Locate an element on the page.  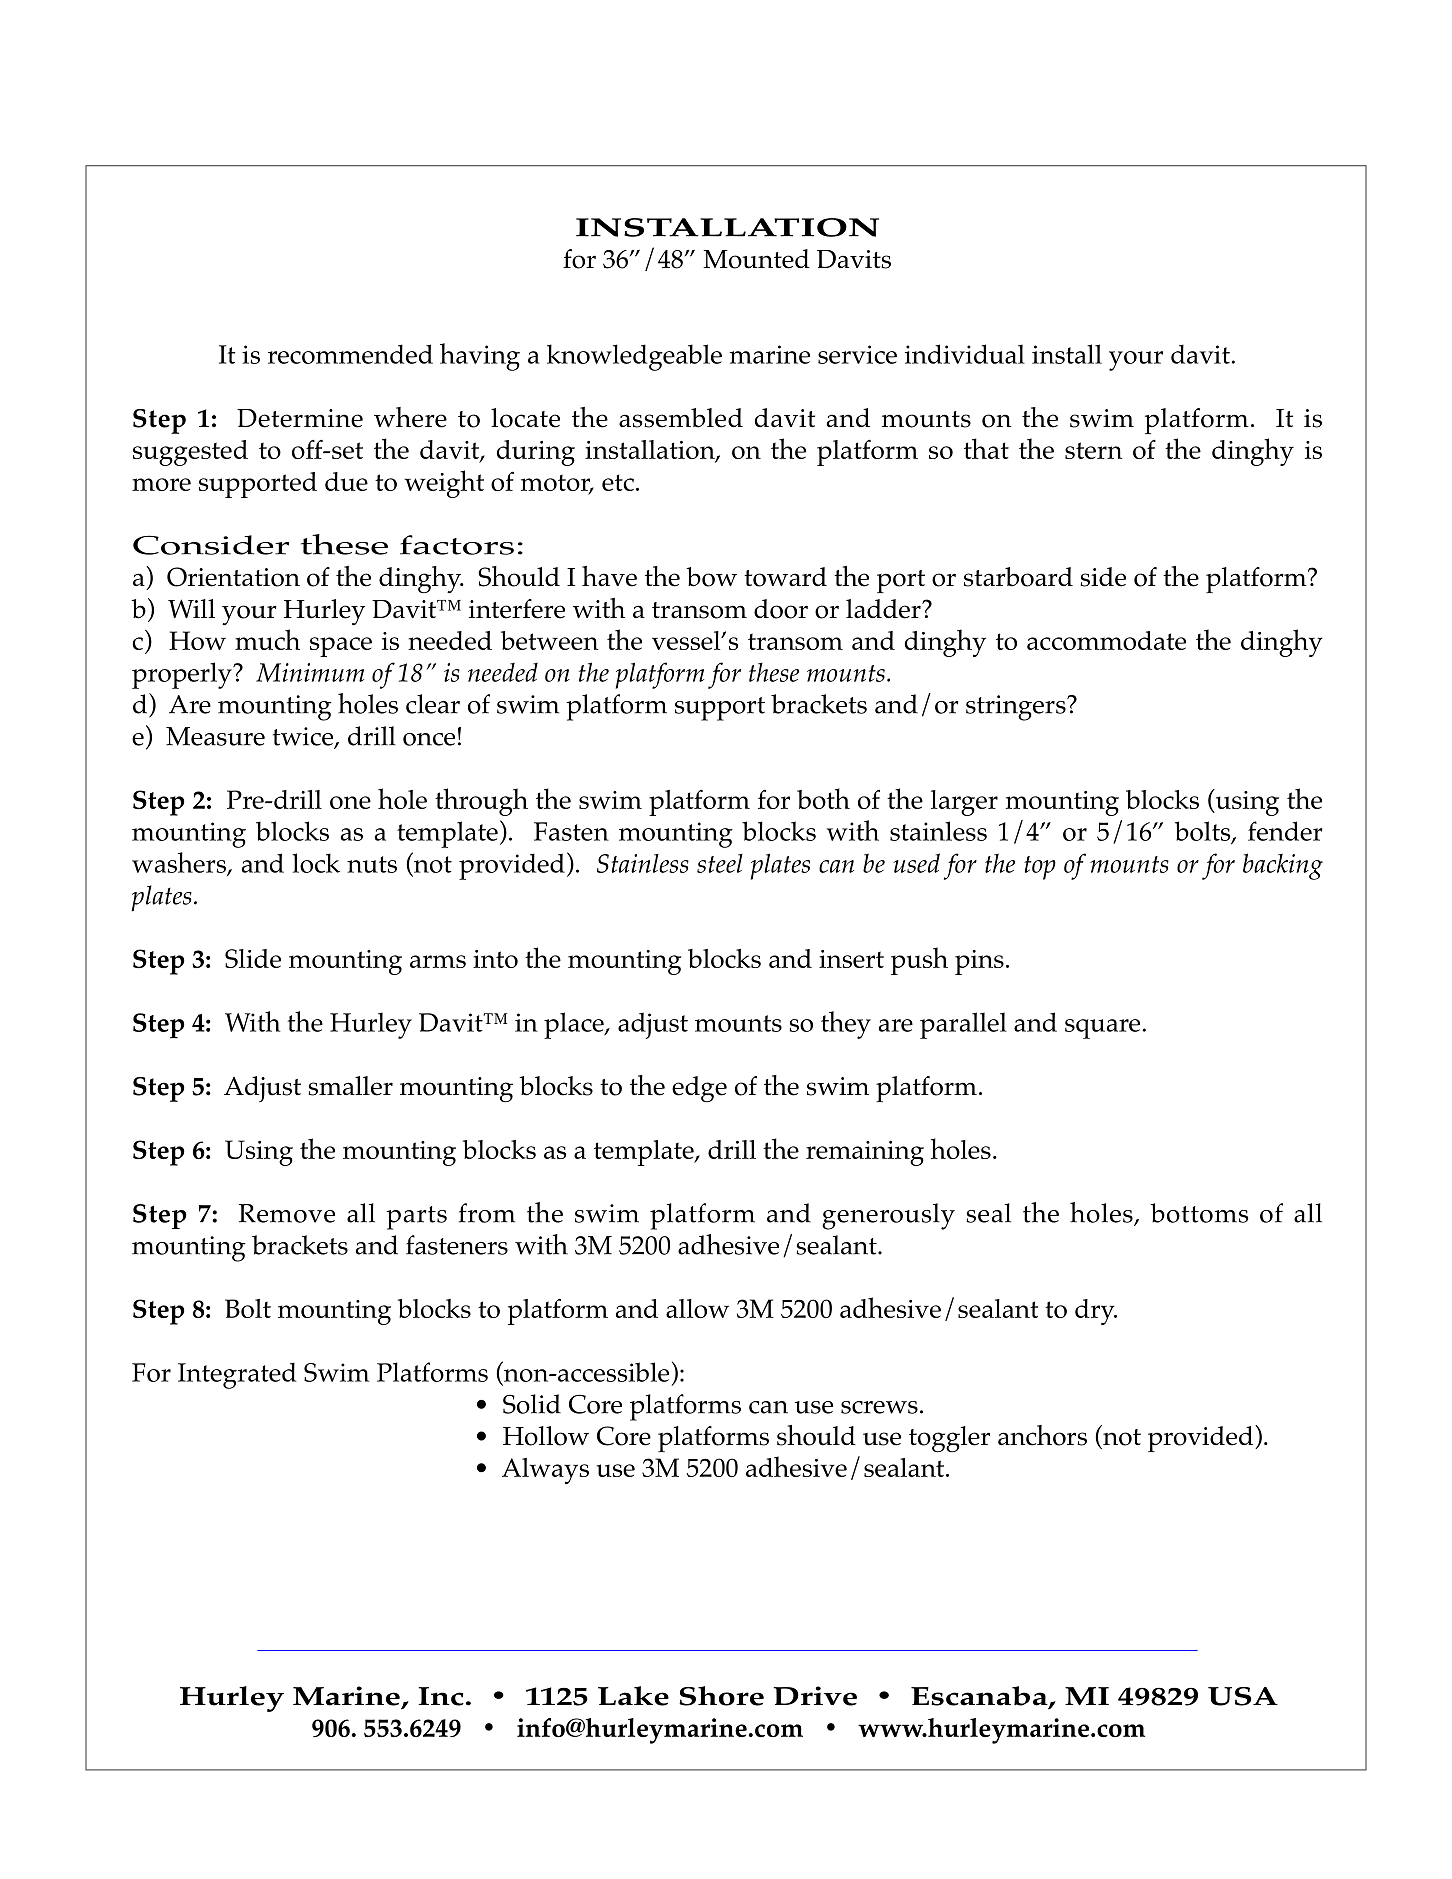
Inc is located at coordinates (441, 1696).
